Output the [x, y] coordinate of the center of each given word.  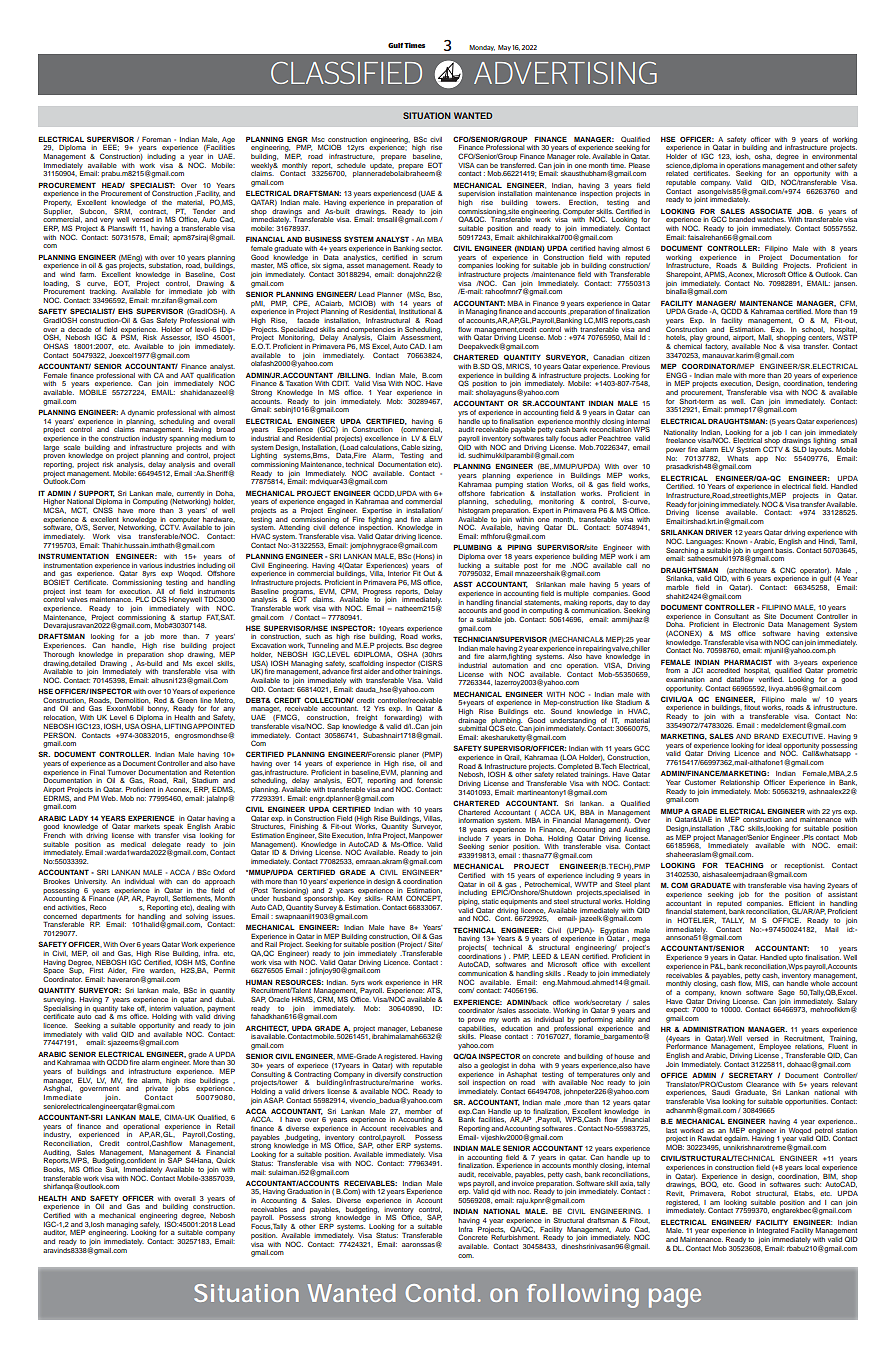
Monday [482, 48]
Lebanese [426, 1028]
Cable [410, 447]
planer [409, 755]
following [583, 1296]
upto [796, 958]
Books [54, 1168]
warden [162, 971]
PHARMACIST [748, 662]
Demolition [132, 701]
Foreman [156, 139]
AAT [187, 375]
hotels [676, 338]
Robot [741, 1193]
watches [771, 219]
